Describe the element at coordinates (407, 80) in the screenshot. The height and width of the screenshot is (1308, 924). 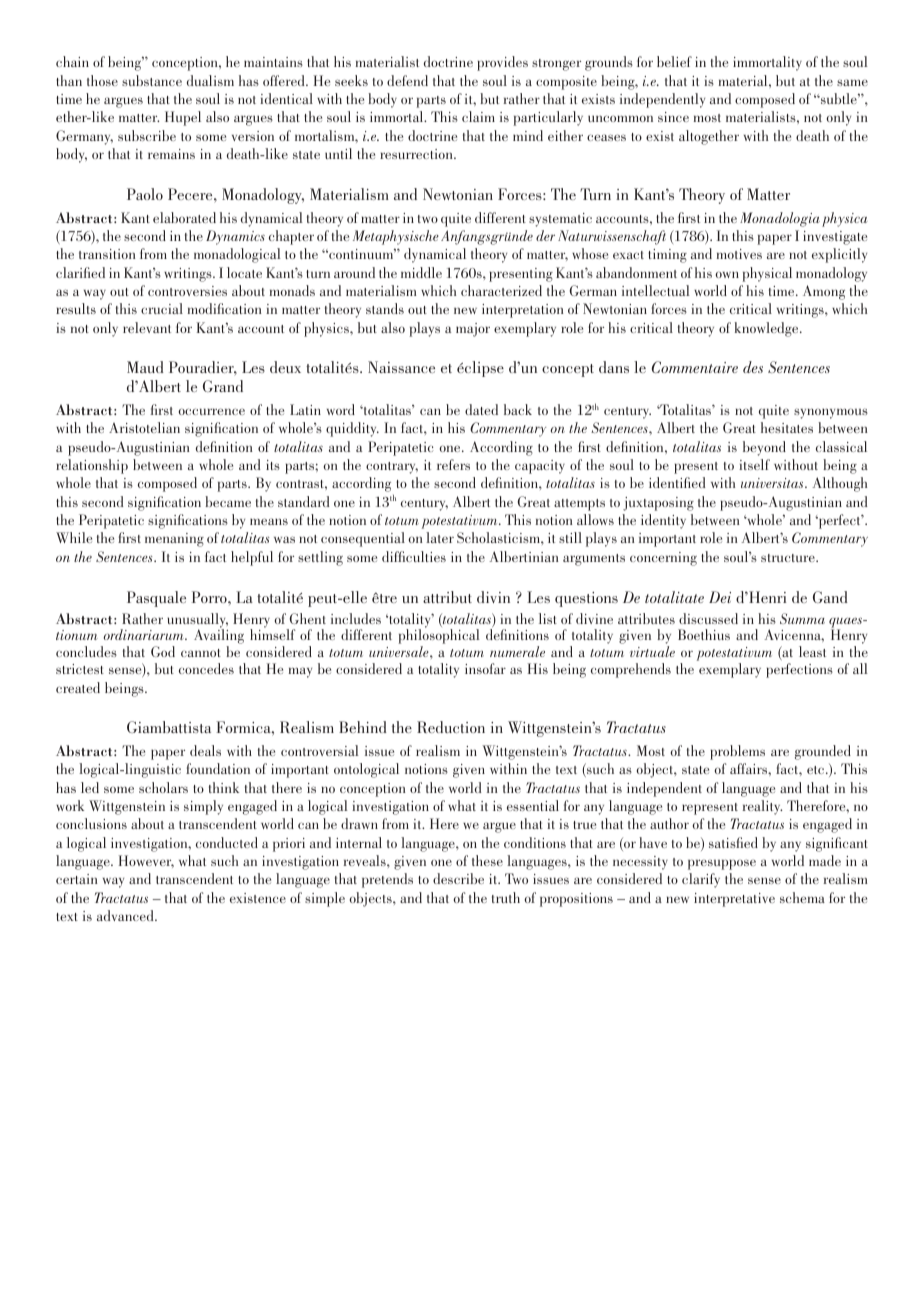
I see `defend` at that location.
